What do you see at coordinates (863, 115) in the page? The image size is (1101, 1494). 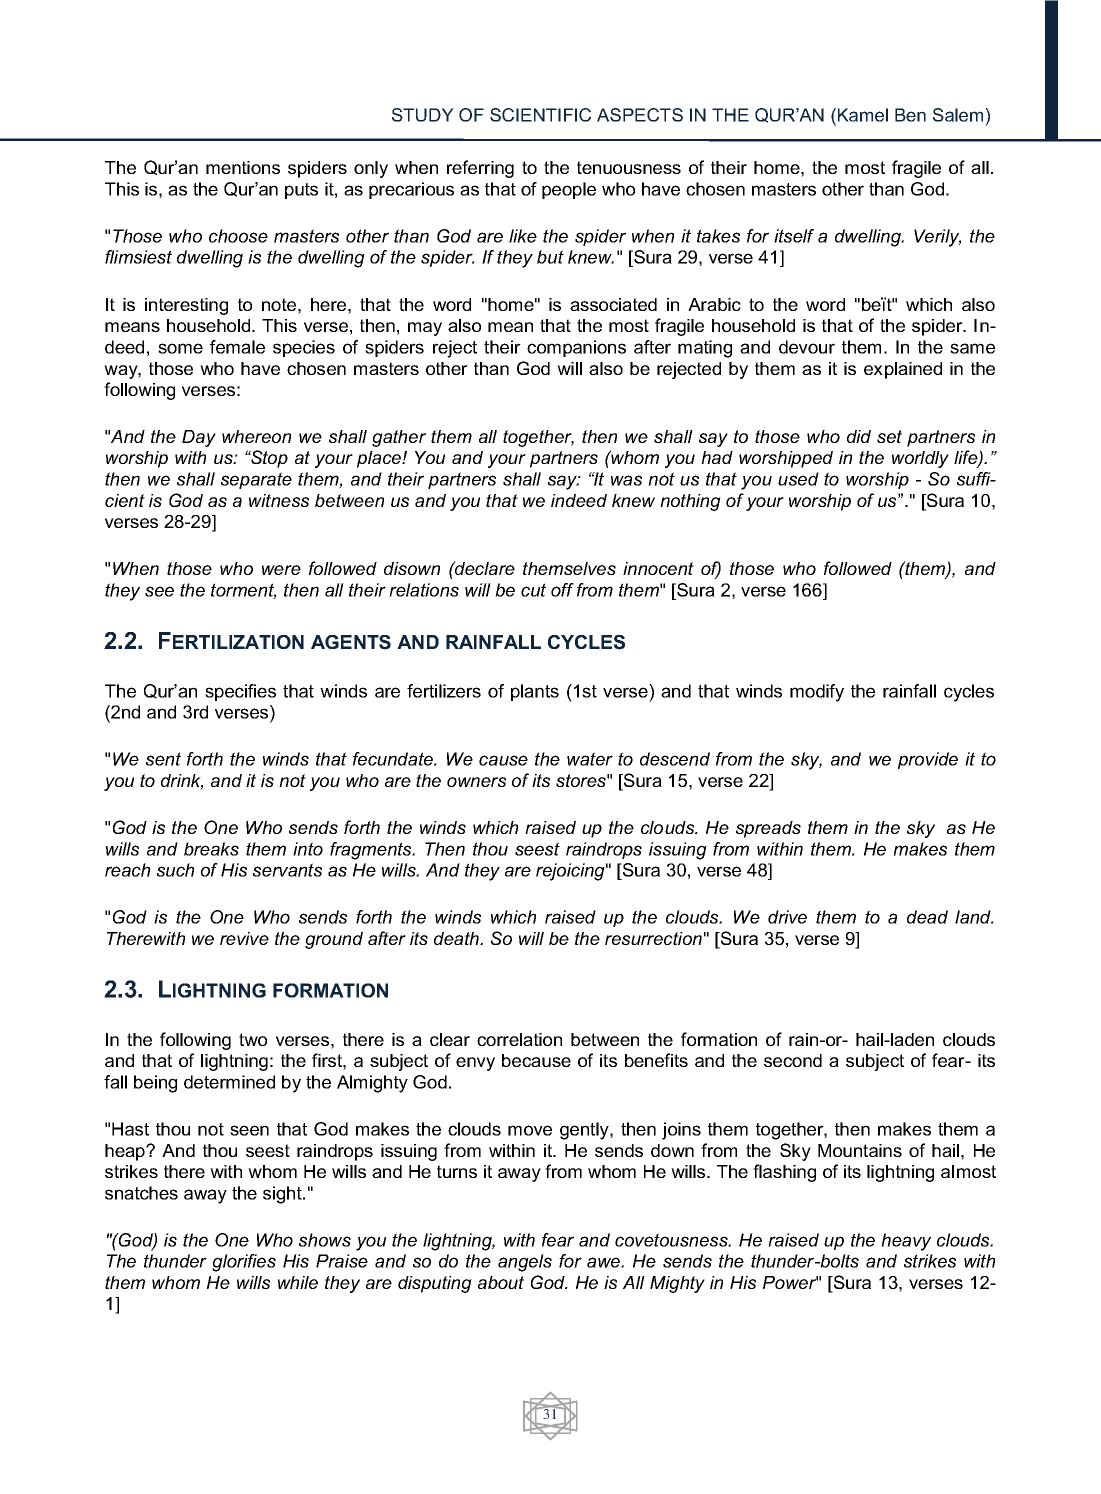 I see `Kamel` at bounding box center [863, 115].
